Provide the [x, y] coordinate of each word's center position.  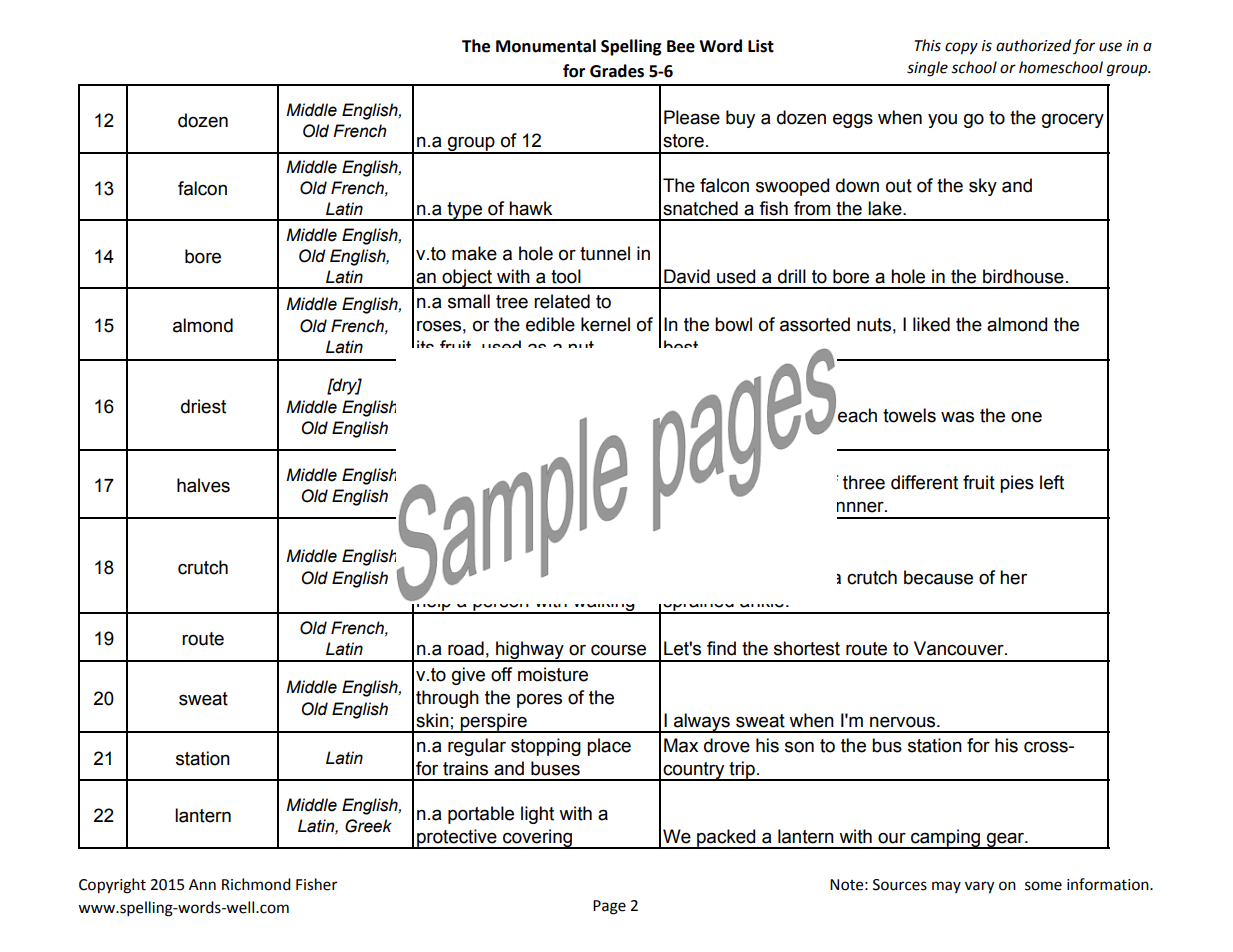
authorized [1033, 45]
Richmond [256, 884]
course [618, 650]
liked [931, 324]
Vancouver [960, 648]
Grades [617, 71]
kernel [605, 324]
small [469, 301]
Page [609, 907]
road [466, 648]
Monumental [546, 46]
